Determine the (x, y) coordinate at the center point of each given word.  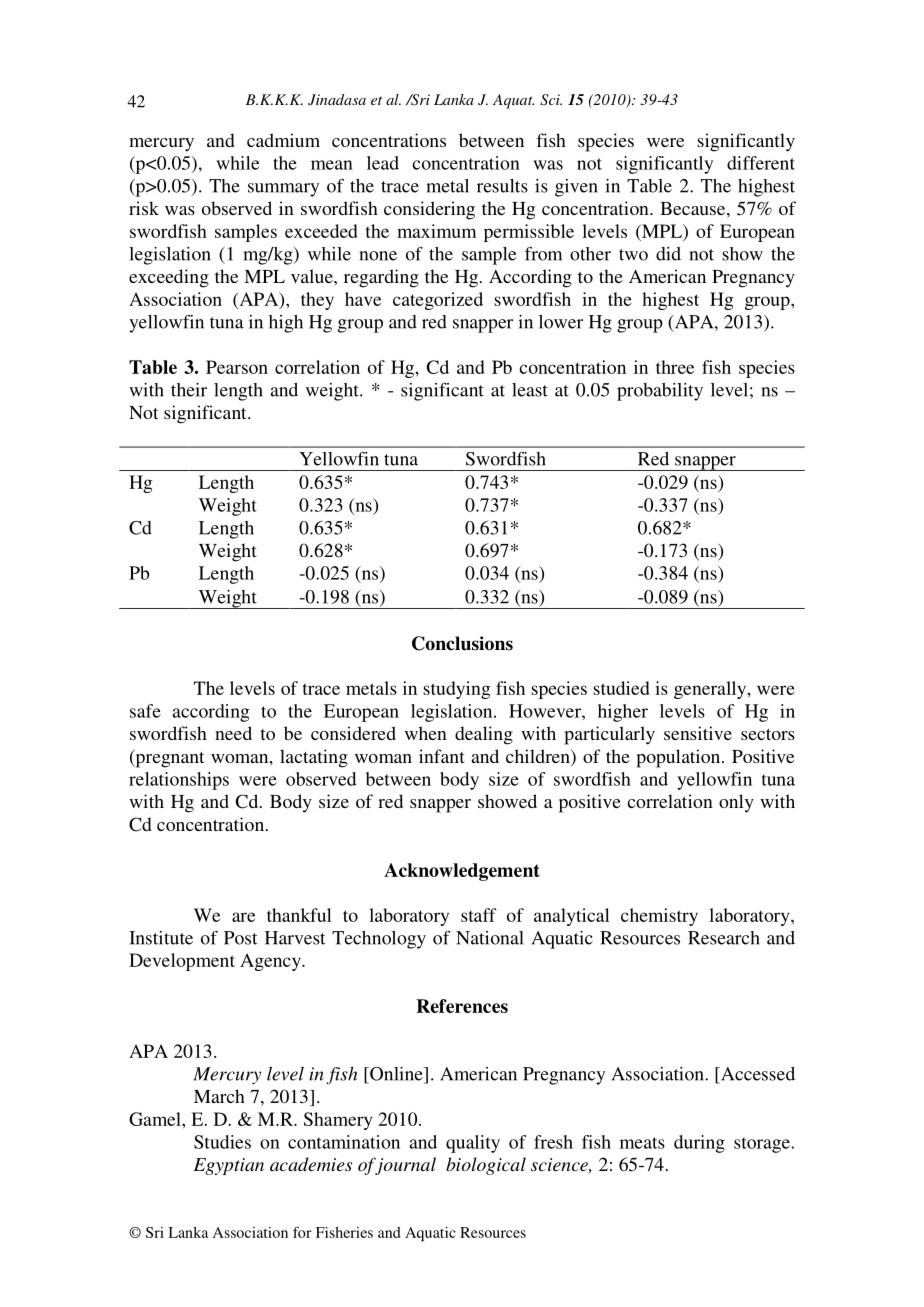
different (761, 163)
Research (724, 938)
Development (182, 962)
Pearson (237, 367)
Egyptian (229, 1166)
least (530, 390)
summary (283, 190)
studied (621, 688)
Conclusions (462, 643)
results (502, 186)
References (462, 1006)
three (675, 367)
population (679, 758)
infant (442, 756)
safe (145, 711)
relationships (179, 781)
